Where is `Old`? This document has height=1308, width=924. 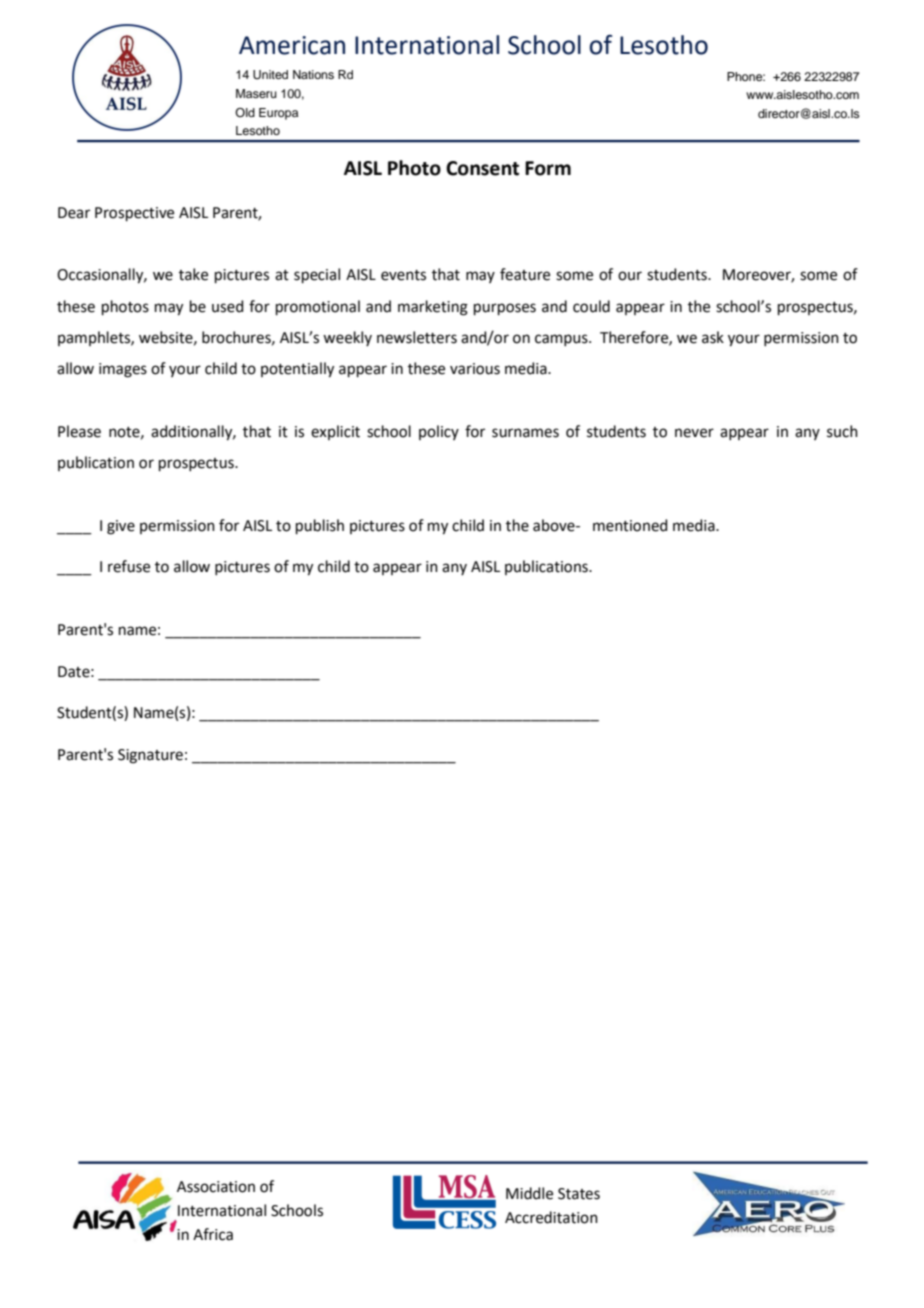
Old is located at coordinates (245, 112).
